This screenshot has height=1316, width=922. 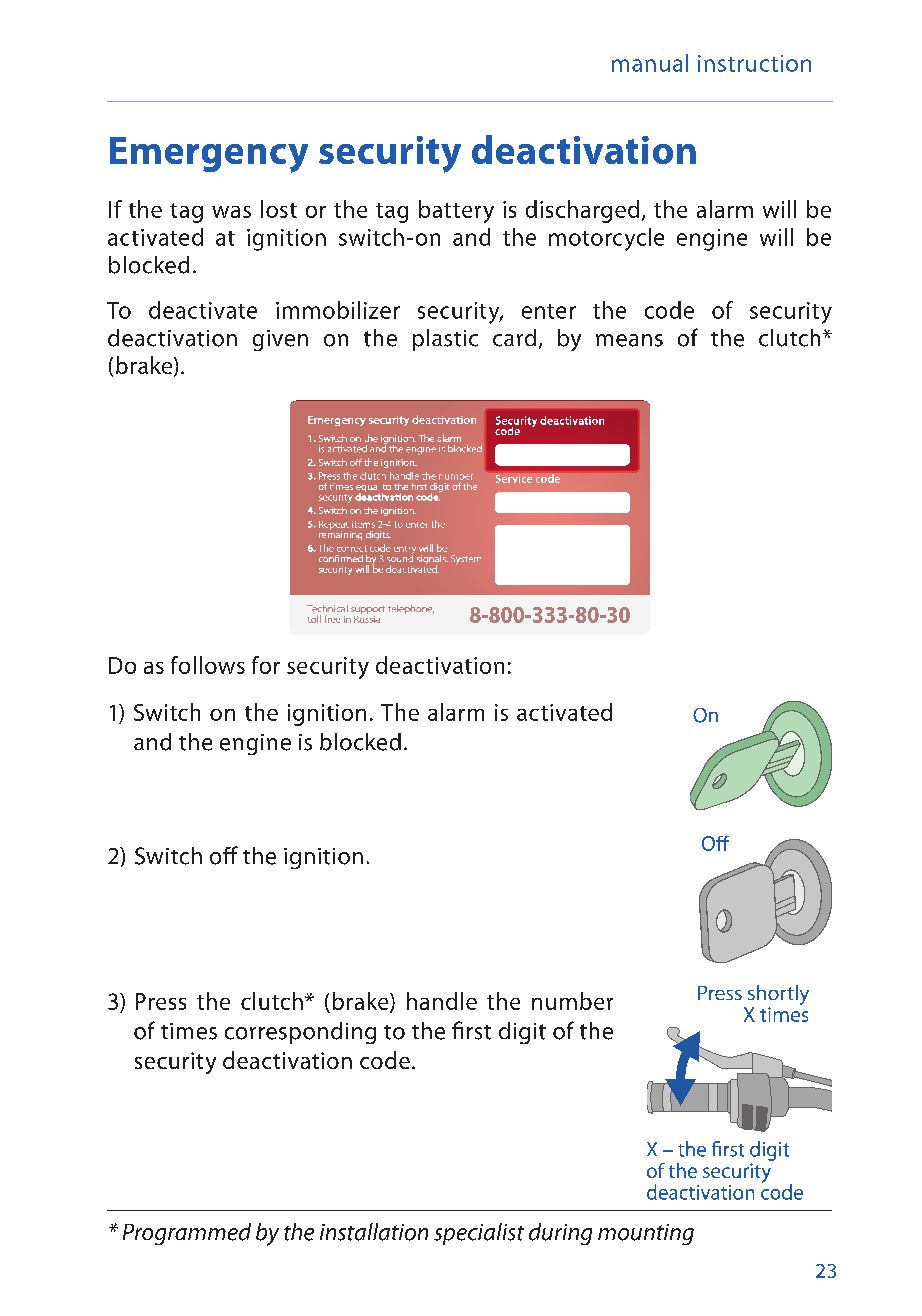 I want to click on manual, so click(x=650, y=63).
